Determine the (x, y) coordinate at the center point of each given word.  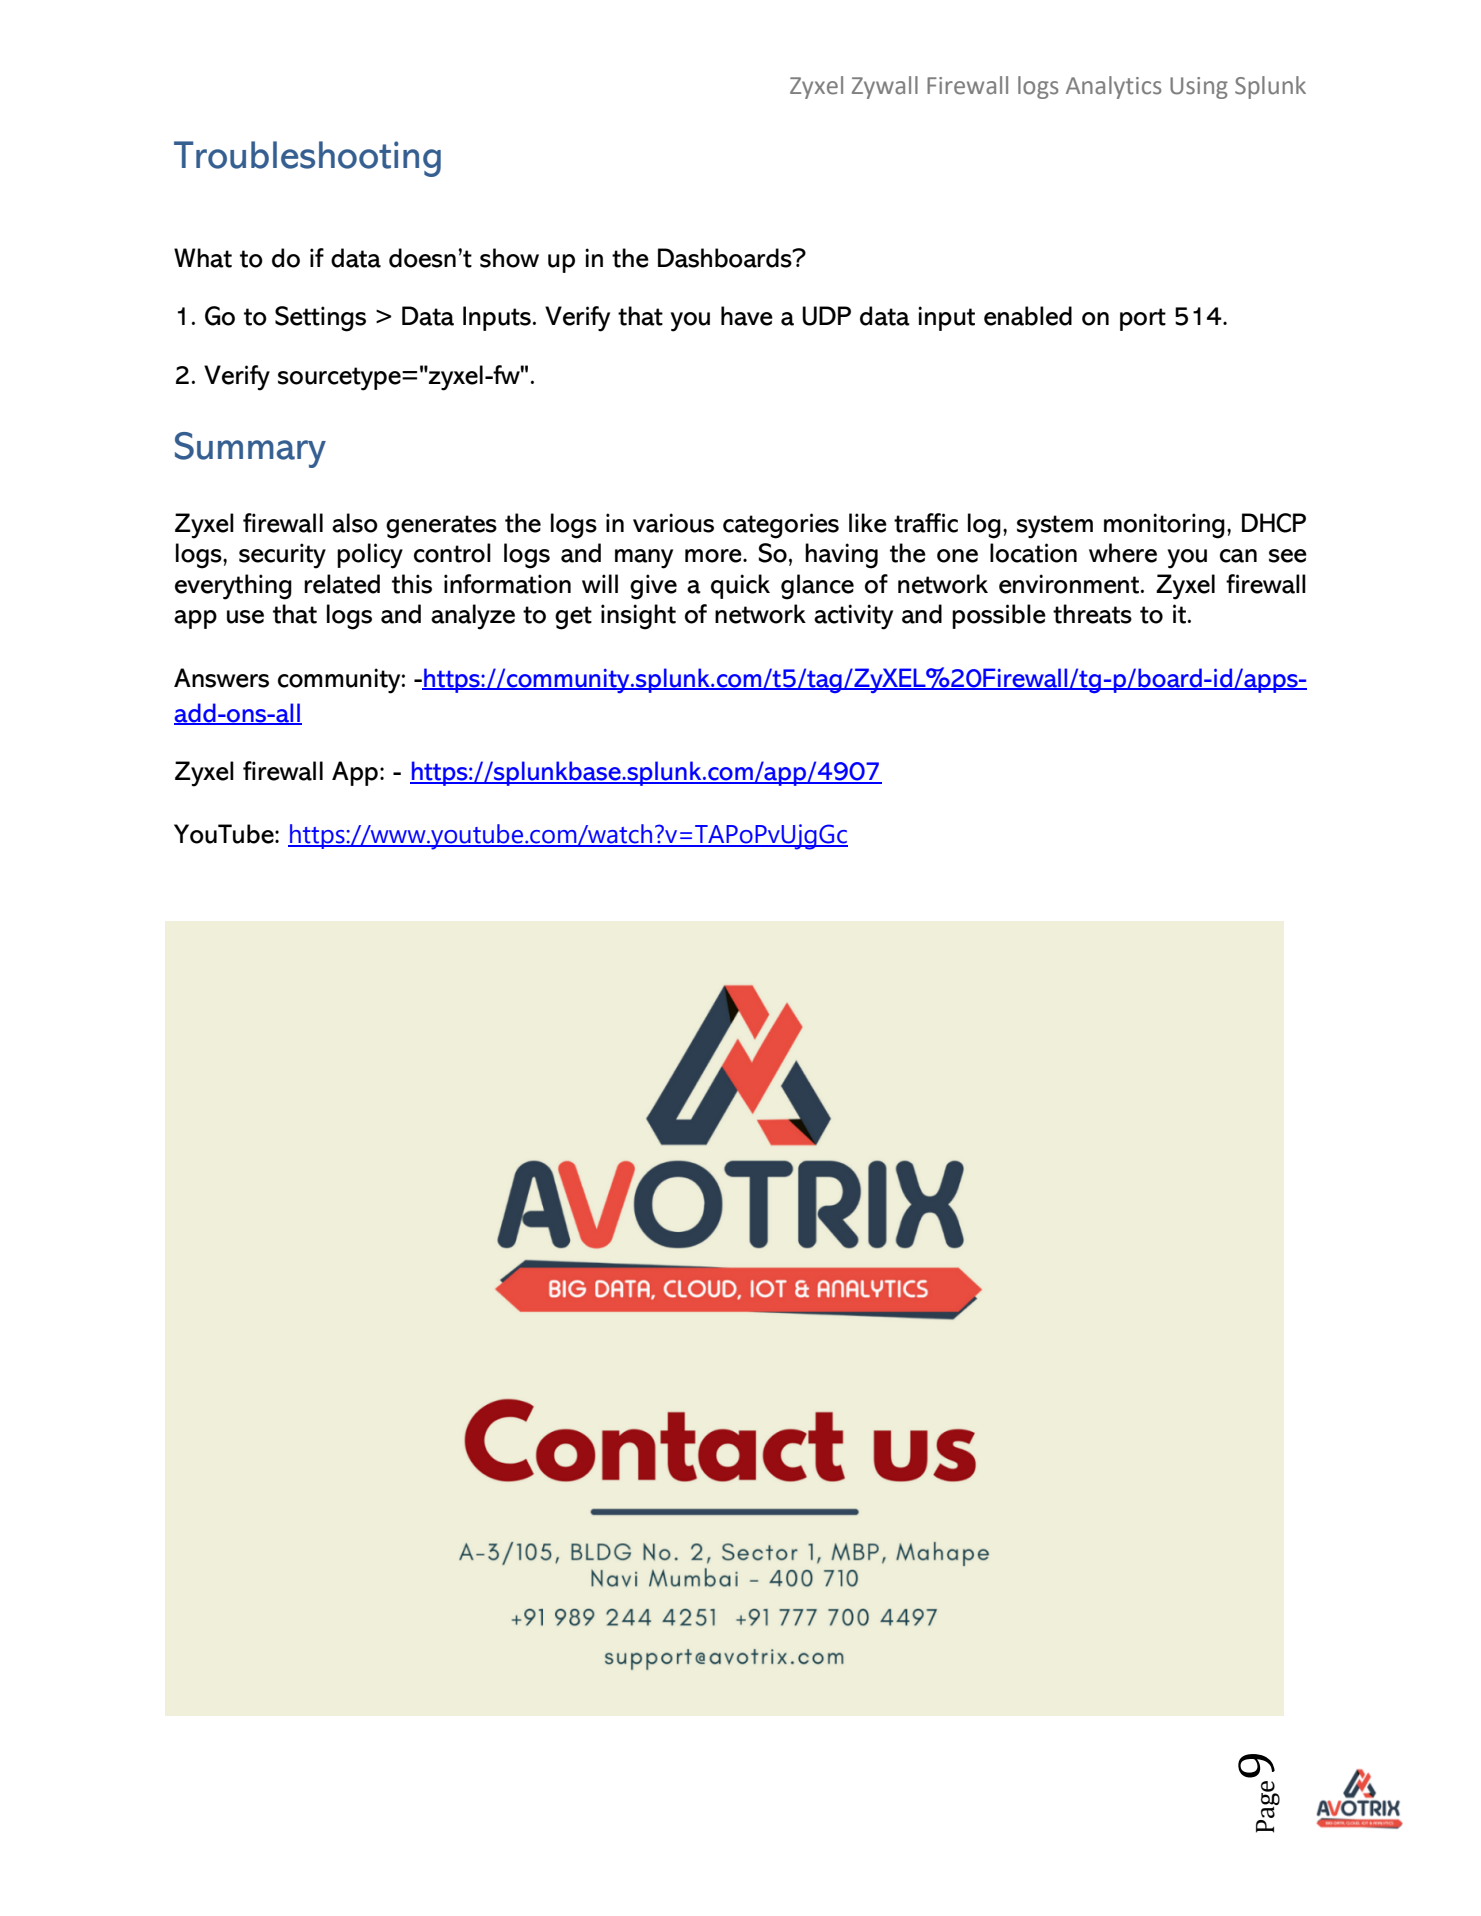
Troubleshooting (307, 159)
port (1143, 319)
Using (1199, 88)
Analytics (1114, 87)
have (747, 316)
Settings (320, 319)
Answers (221, 678)
